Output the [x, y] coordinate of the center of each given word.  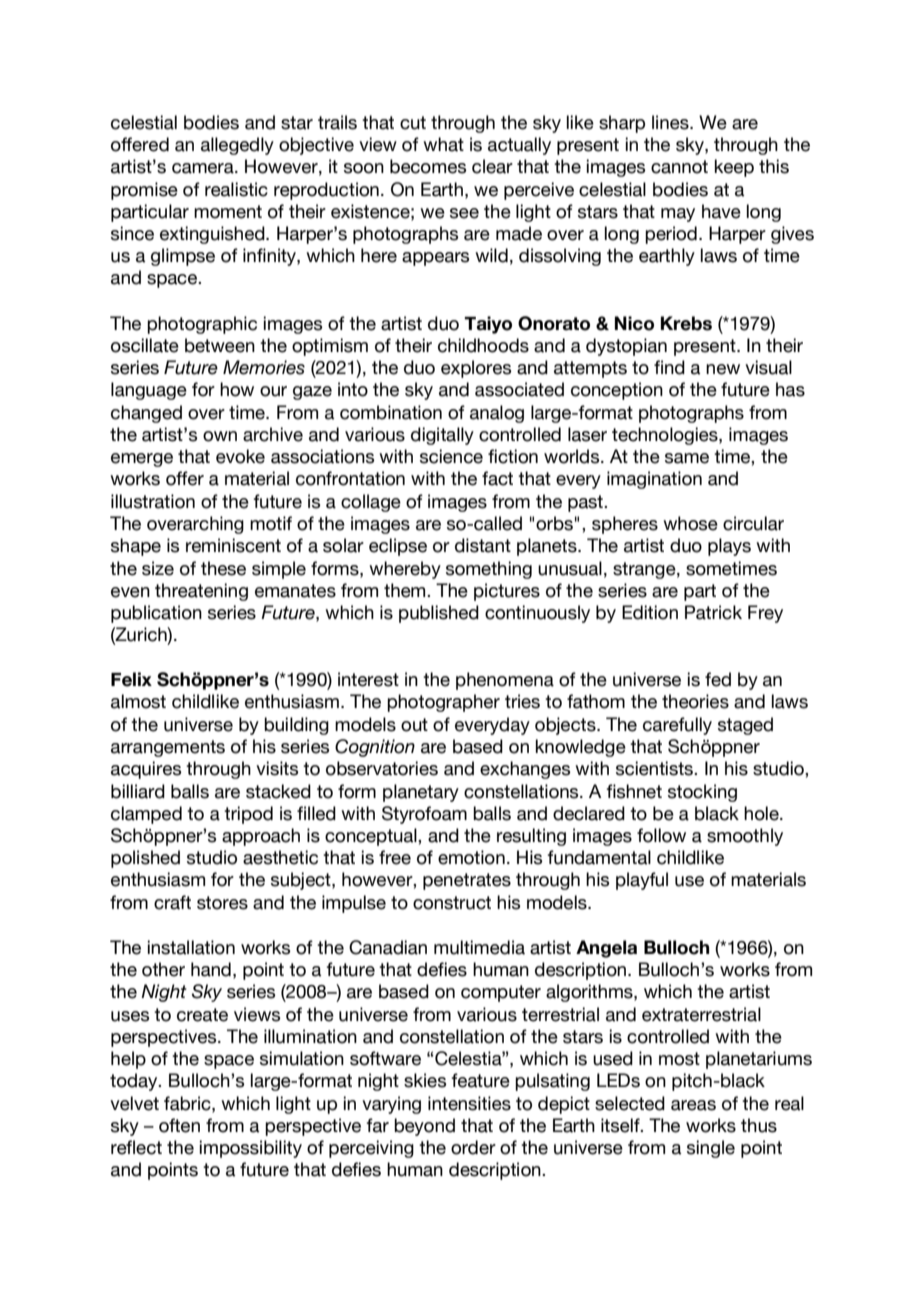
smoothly [745, 837]
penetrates [467, 881]
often [179, 1125]
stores [222, 903]
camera [204, 168]
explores [476, 369]
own [220, 436]
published [439, 614]
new [723, 369]
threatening [201, 592]
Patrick [713, 612]
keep [734, 168]
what [443, 144]
